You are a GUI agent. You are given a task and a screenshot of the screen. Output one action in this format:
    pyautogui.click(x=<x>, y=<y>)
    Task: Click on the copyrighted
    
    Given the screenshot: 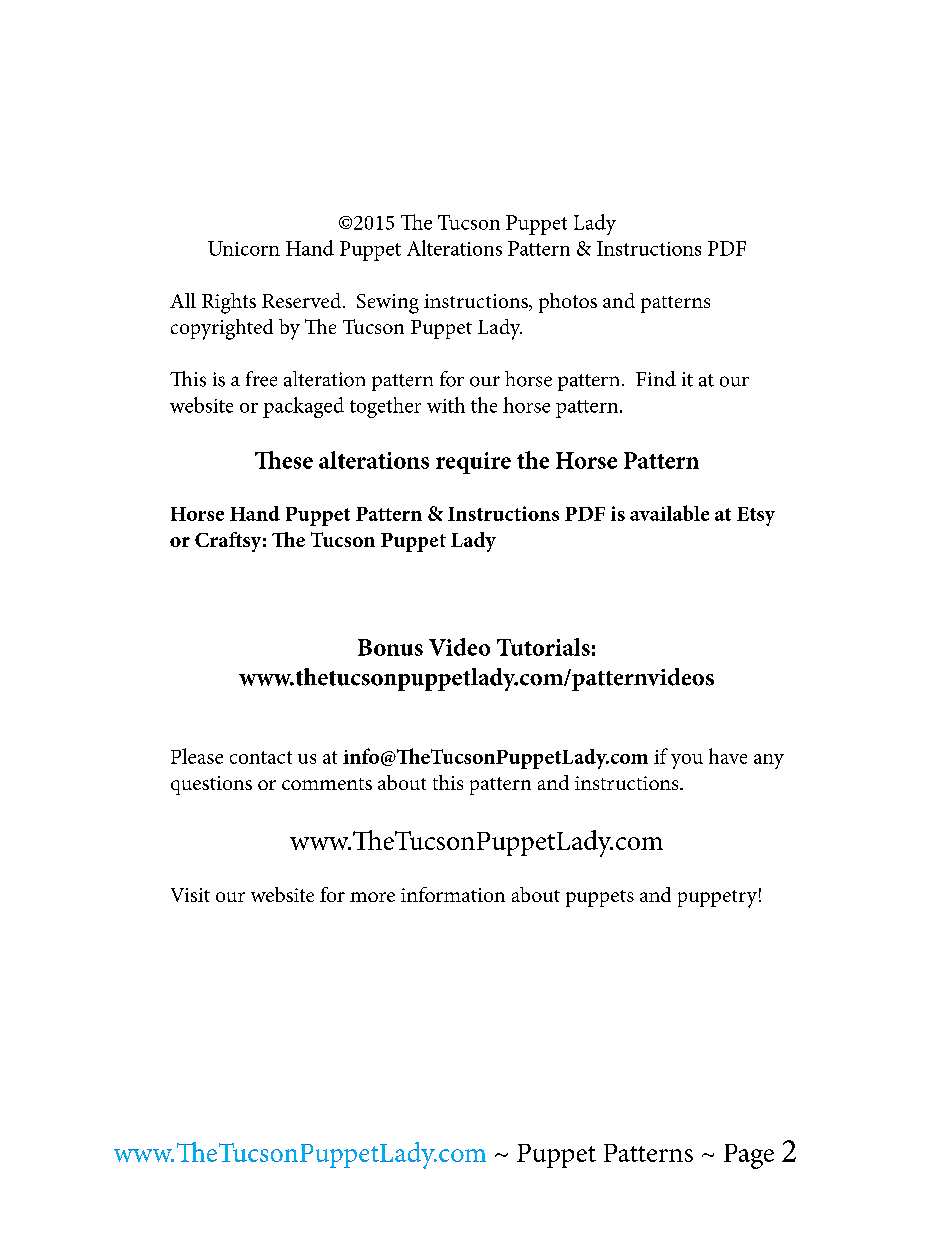 What is the action you would take?
    pyautogui.click(x=222, y=329)
